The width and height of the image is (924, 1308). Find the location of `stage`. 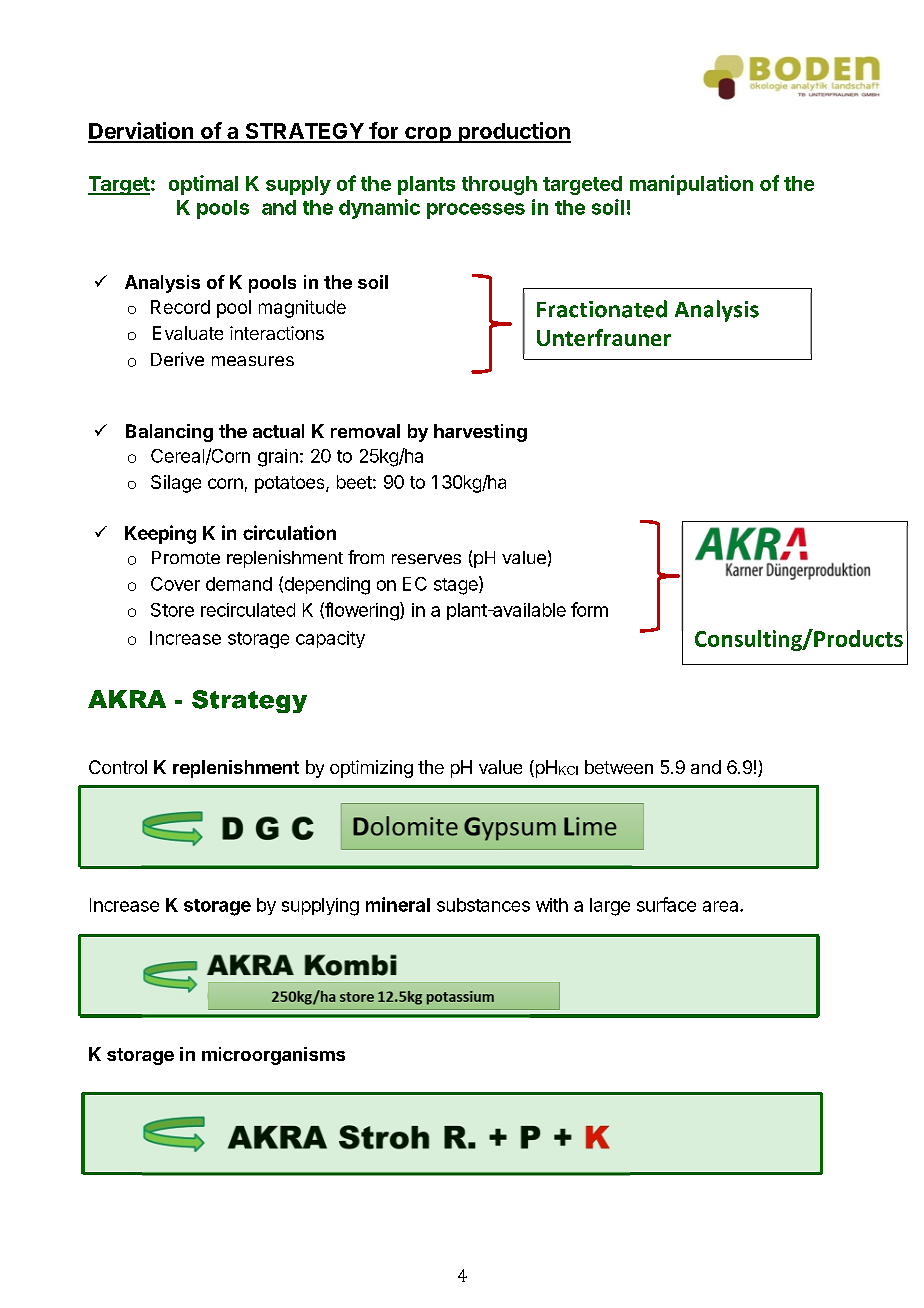

stage is located at coordinates (457, 585).
